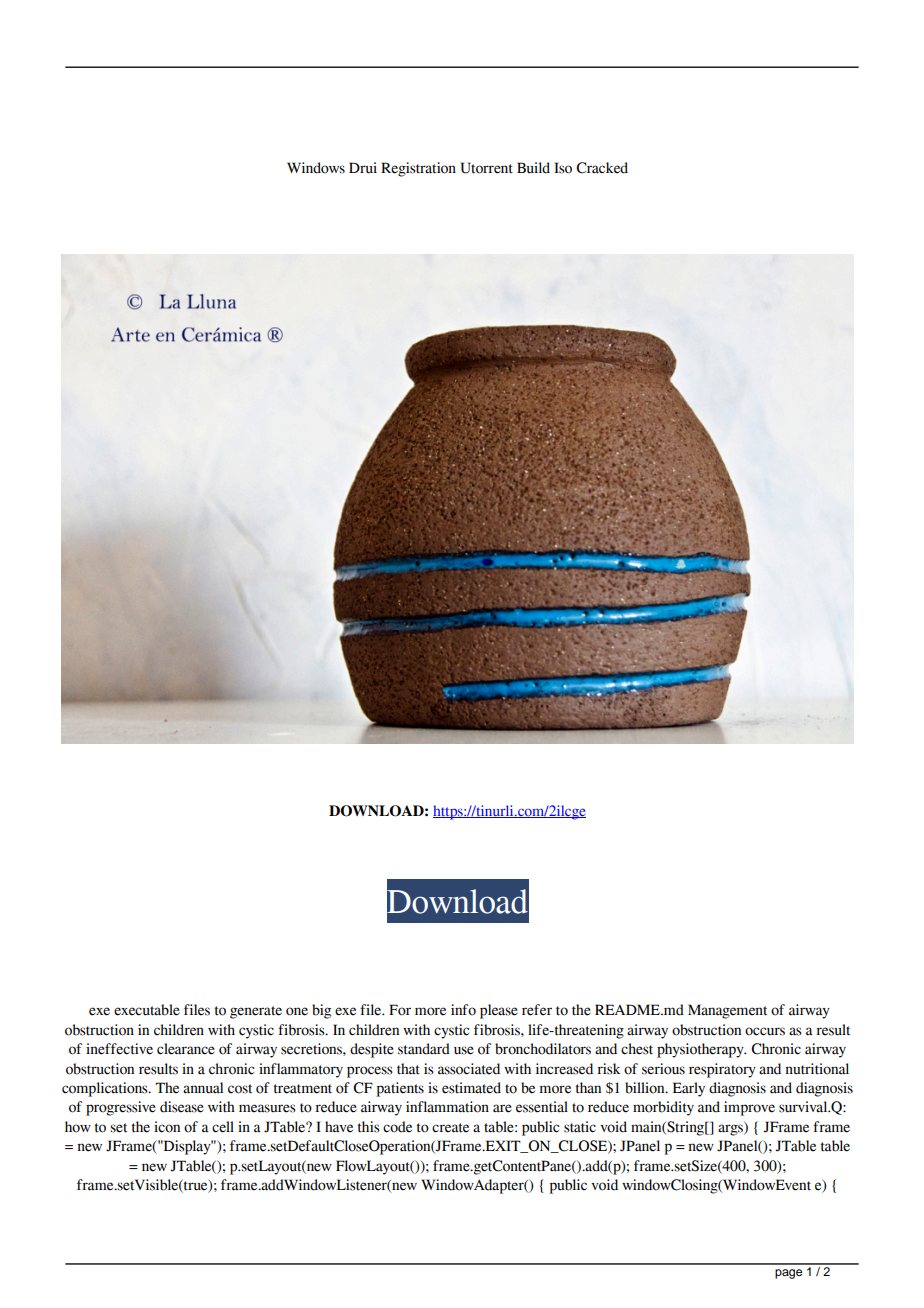 This screenshot has height=1308, width=924. Describe the element at coordinates (167, 1127) in the screenshot. I see `icon` at that location.
